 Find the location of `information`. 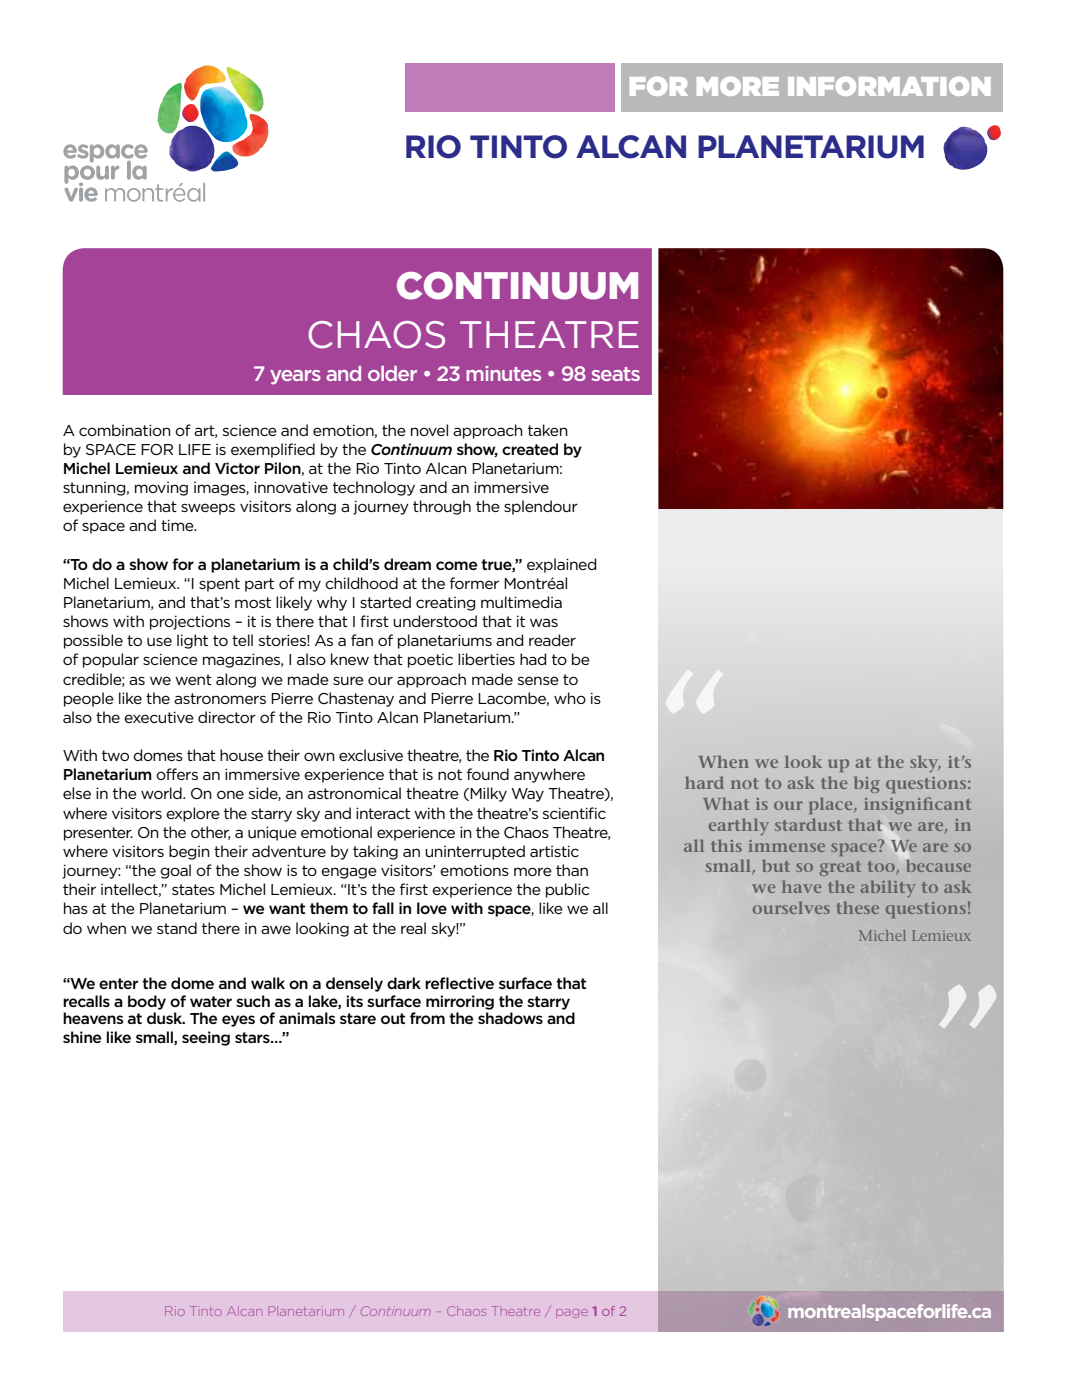

information is located at coordinates (889, 86).
